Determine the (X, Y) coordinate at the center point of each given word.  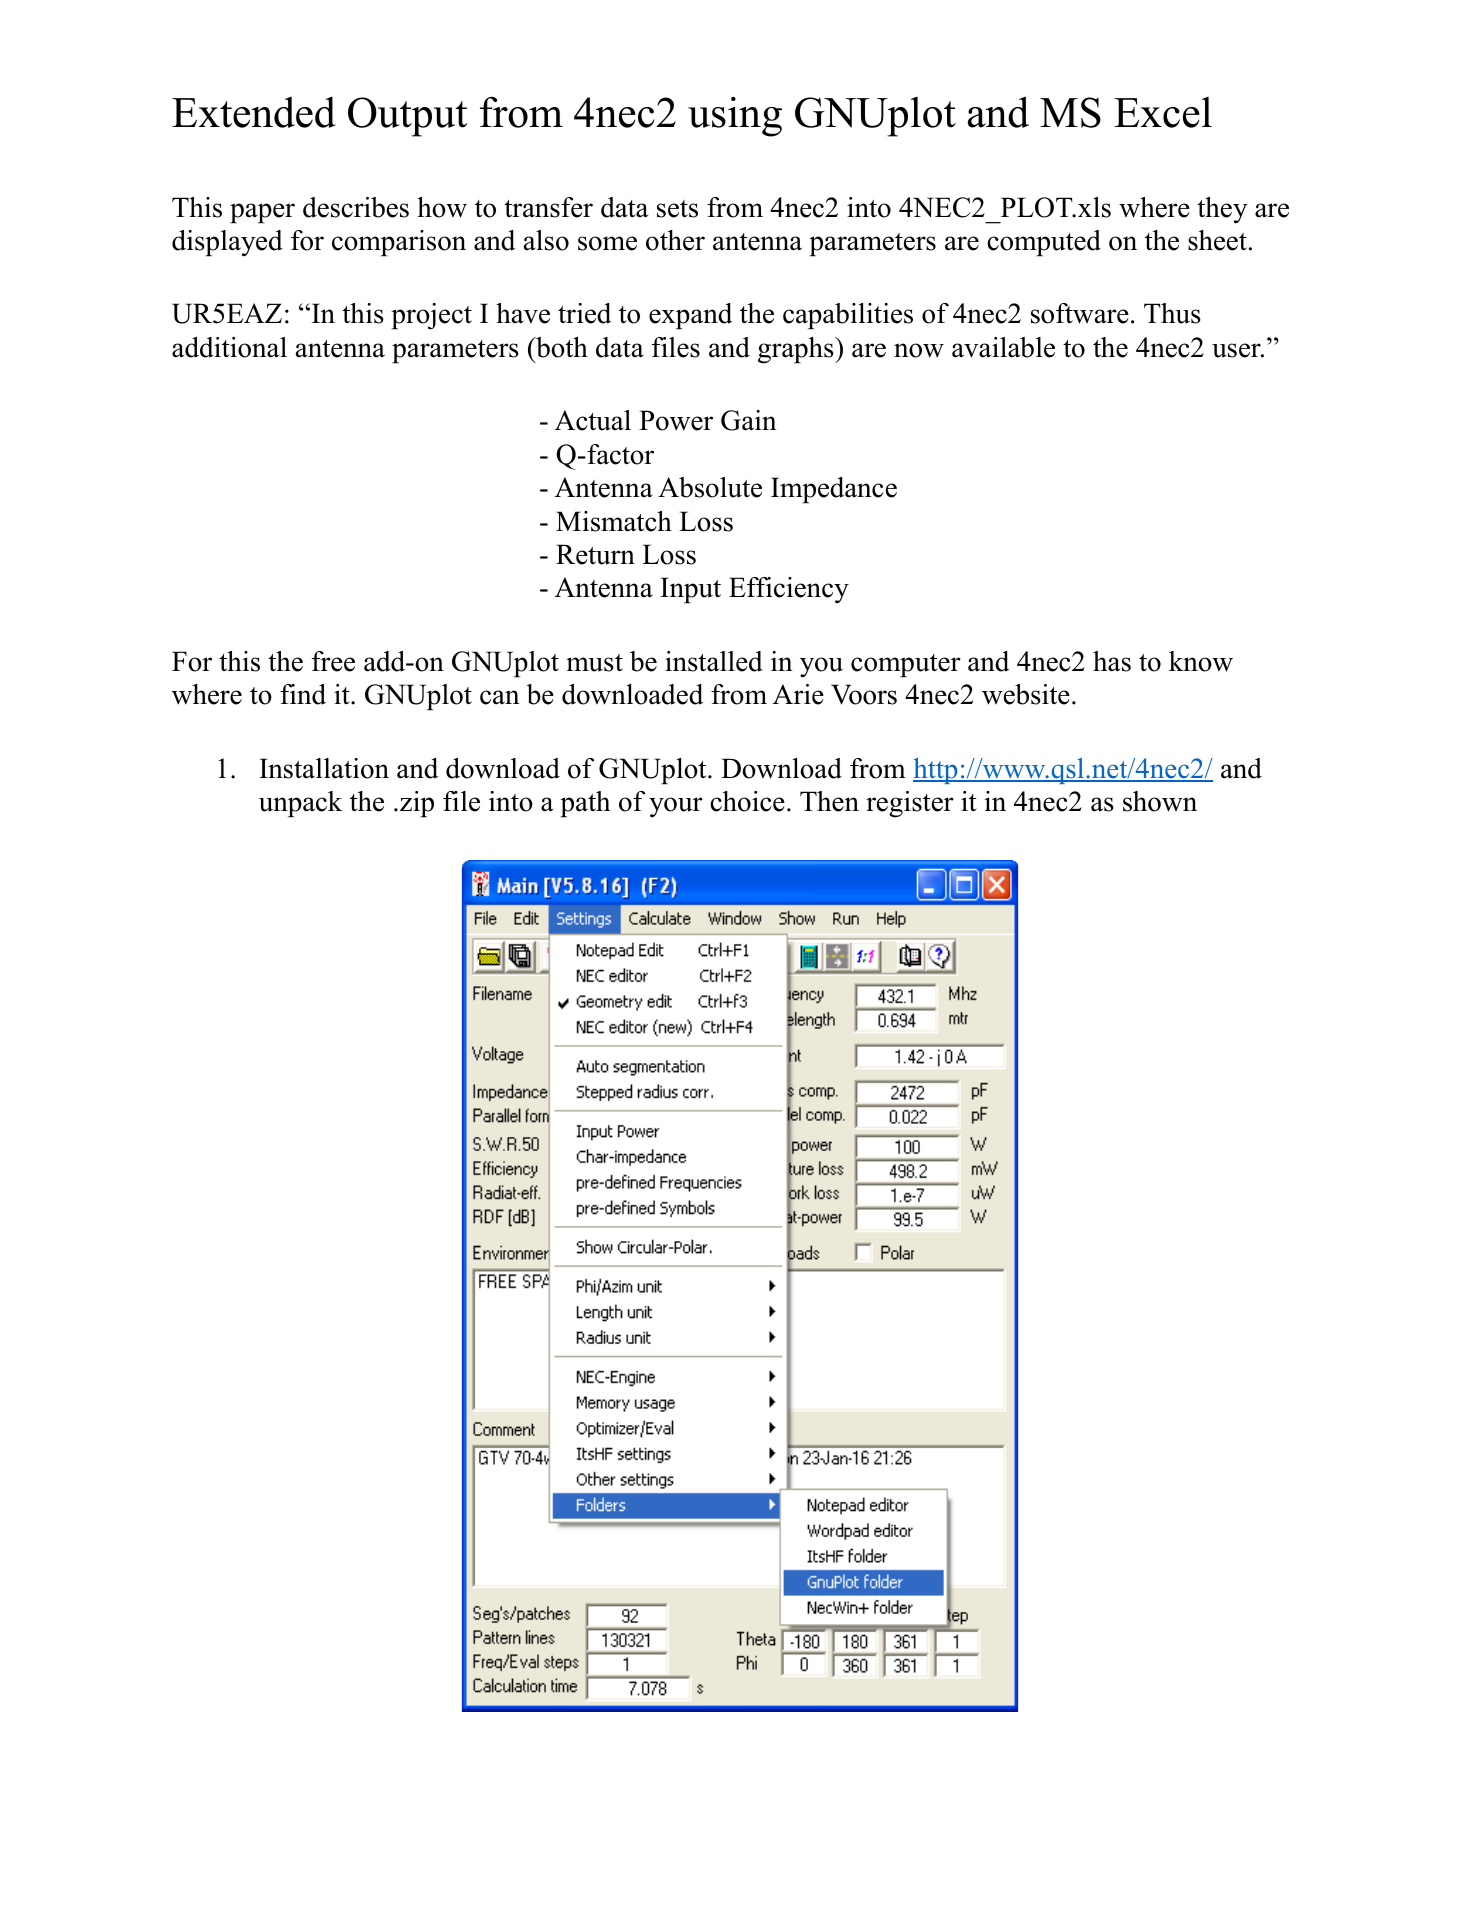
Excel (1163, 112)
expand (690, 316)
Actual (593, 420)
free (333, 661)
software (1080, 313)
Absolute (710, 487)
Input (690, 590)
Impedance (834, 490)
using (735, 117)
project (431, 316)
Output (407, 117)
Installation (324, 768)
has (1112, 661)
